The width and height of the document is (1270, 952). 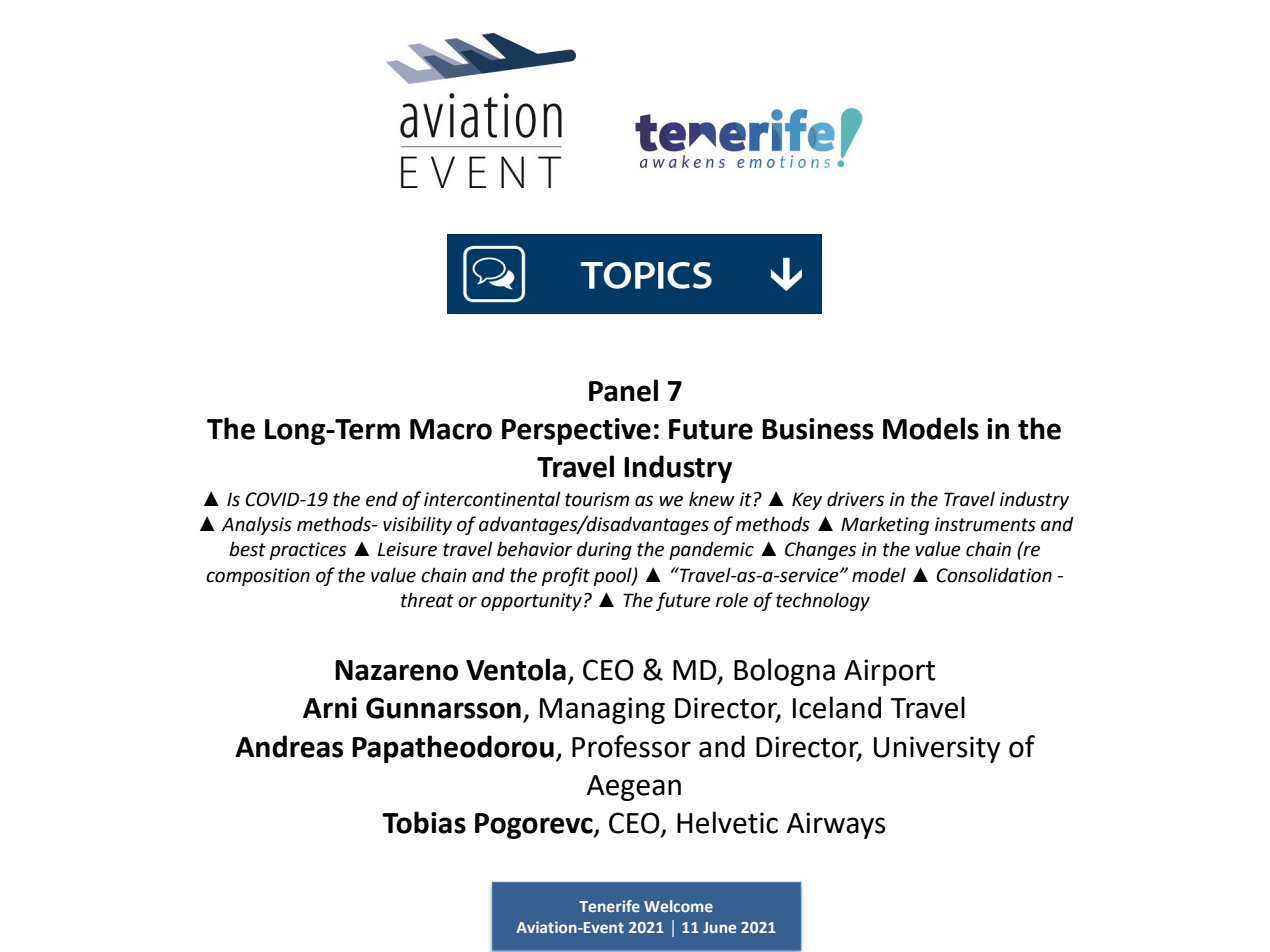 What do you see at coordinates (424, 822) in the document?
I see `Tobias` at bounding box center [424, 822].
